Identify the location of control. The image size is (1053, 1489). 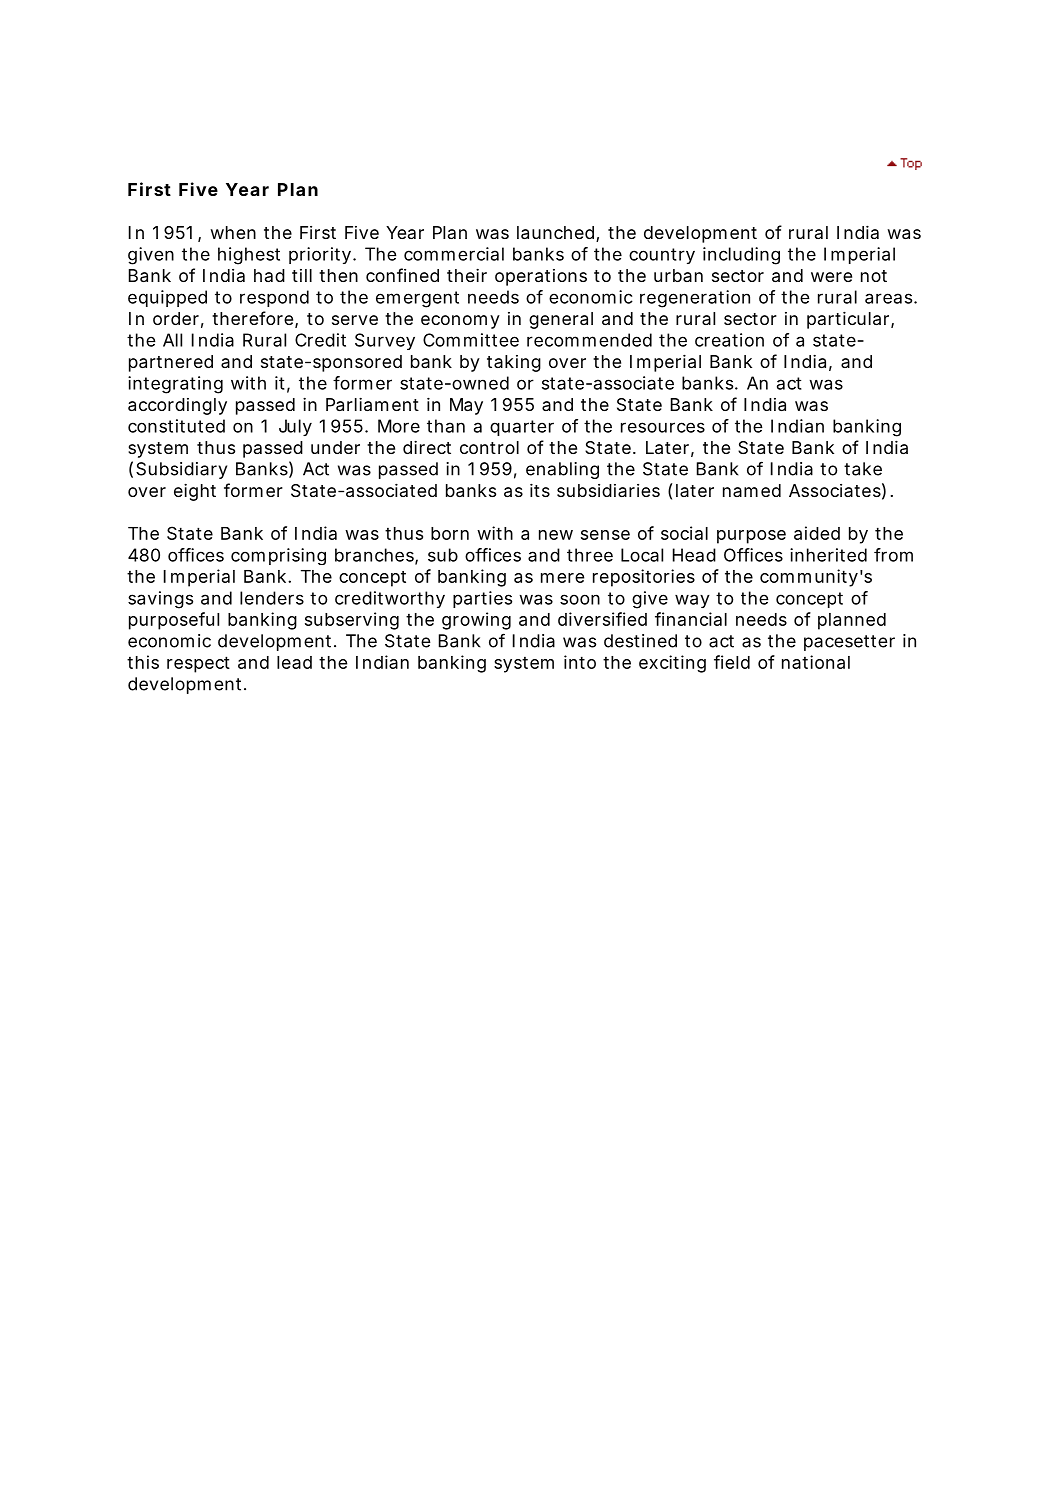
(489, 447).
